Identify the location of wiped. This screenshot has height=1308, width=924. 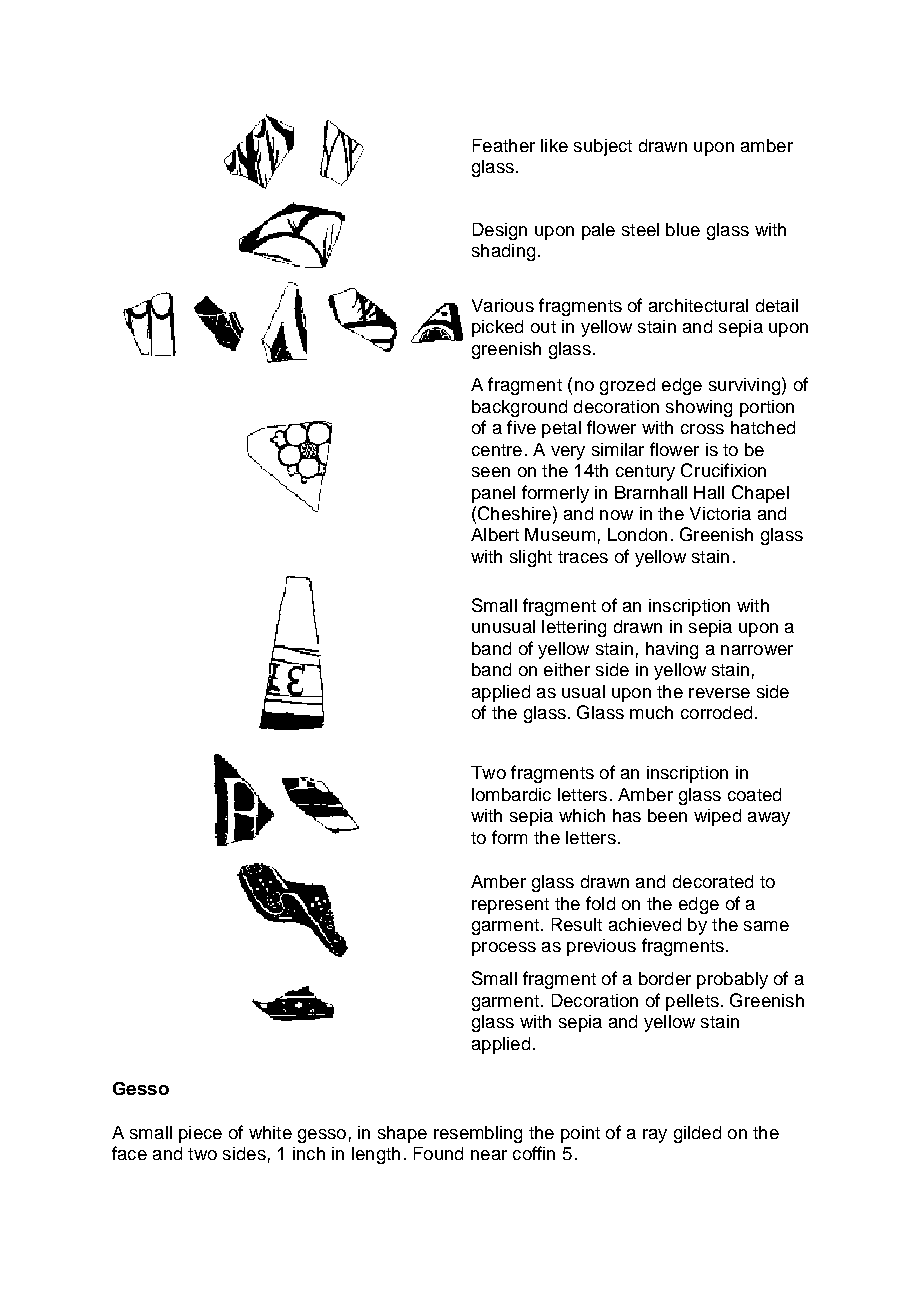
(717, 817).
